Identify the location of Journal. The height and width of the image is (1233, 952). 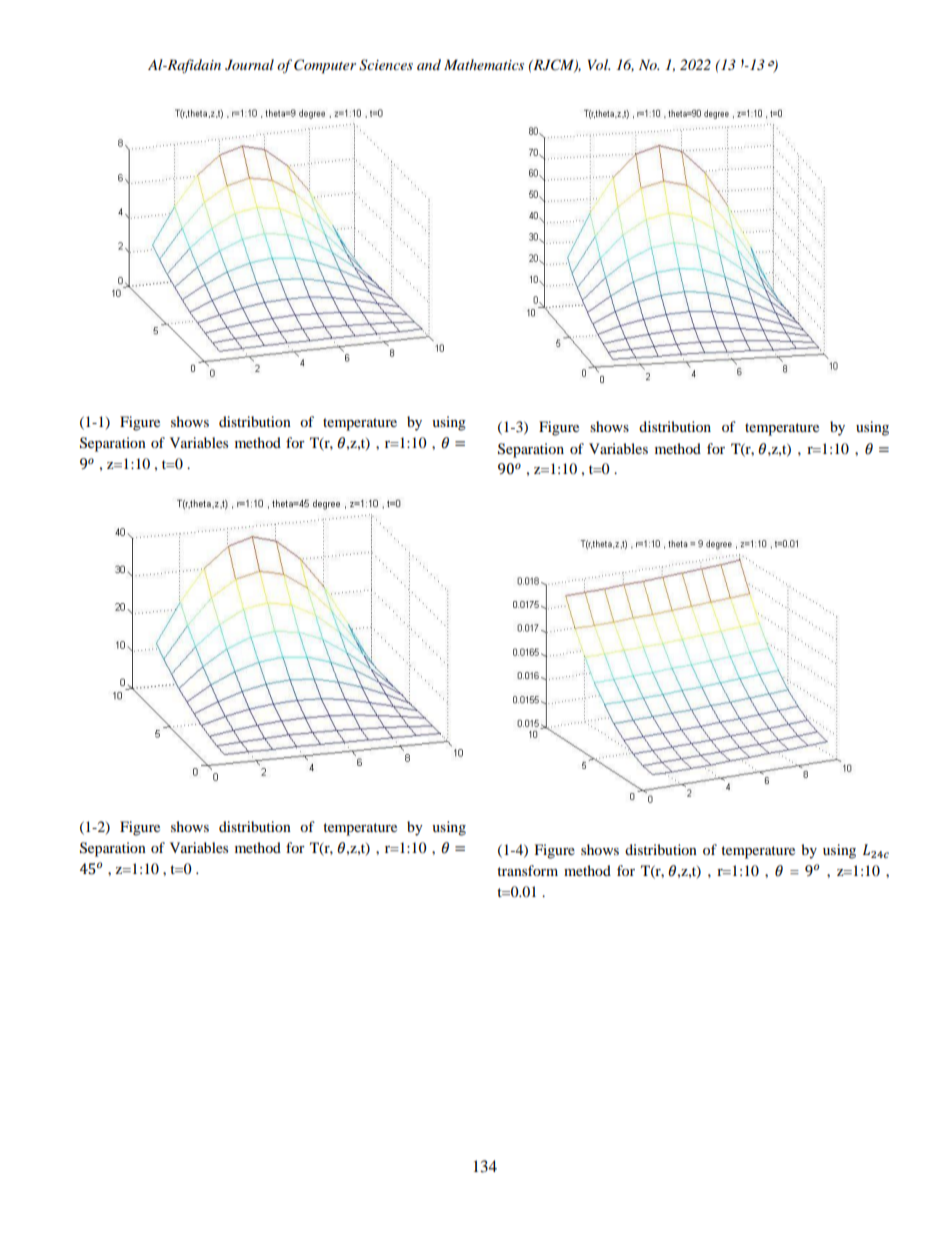
(249, 65).
